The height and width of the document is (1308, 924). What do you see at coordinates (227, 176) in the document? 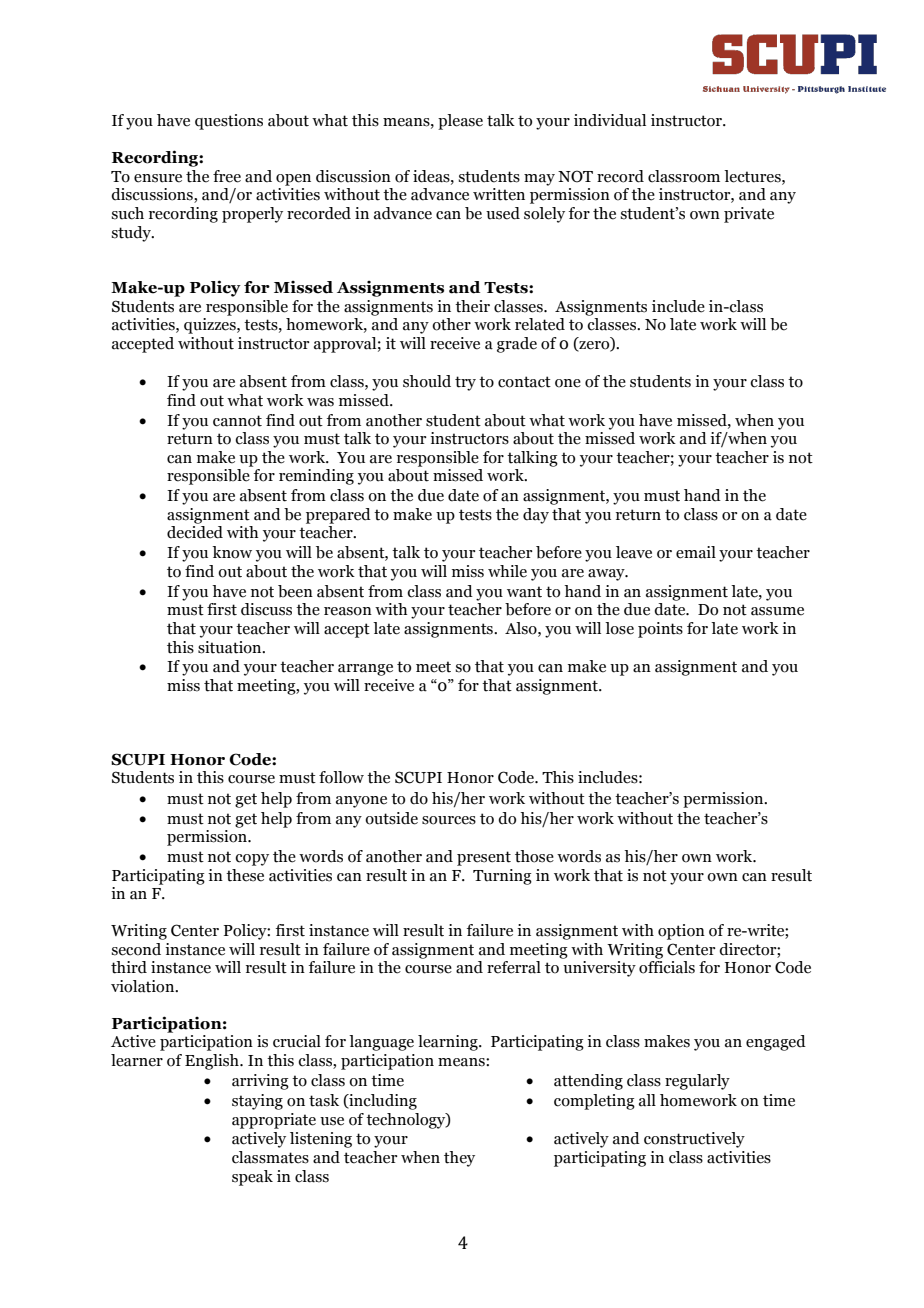
I see `free` at bounding box center [227, 176].
